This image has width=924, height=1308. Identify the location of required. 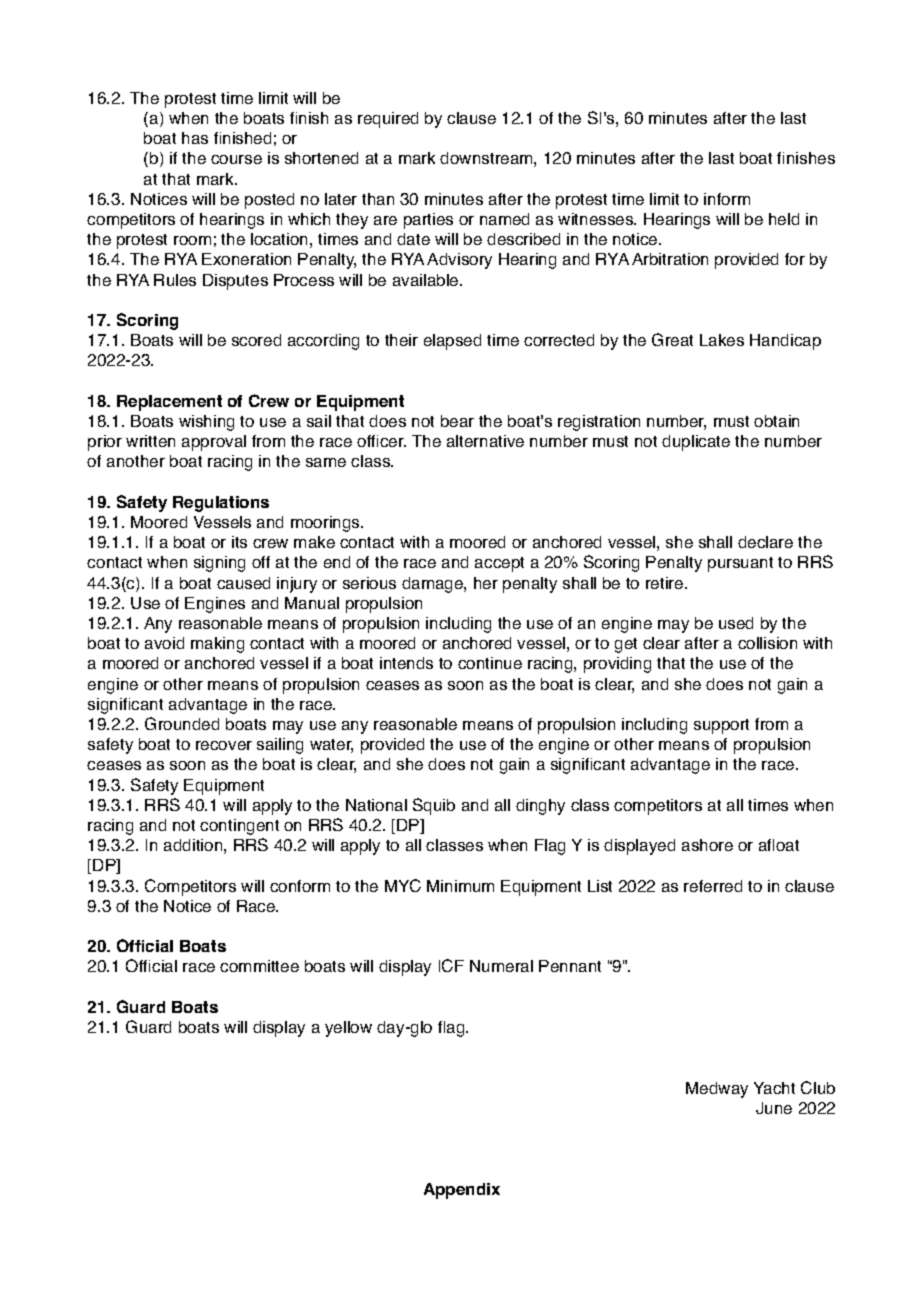
(388, 120).
